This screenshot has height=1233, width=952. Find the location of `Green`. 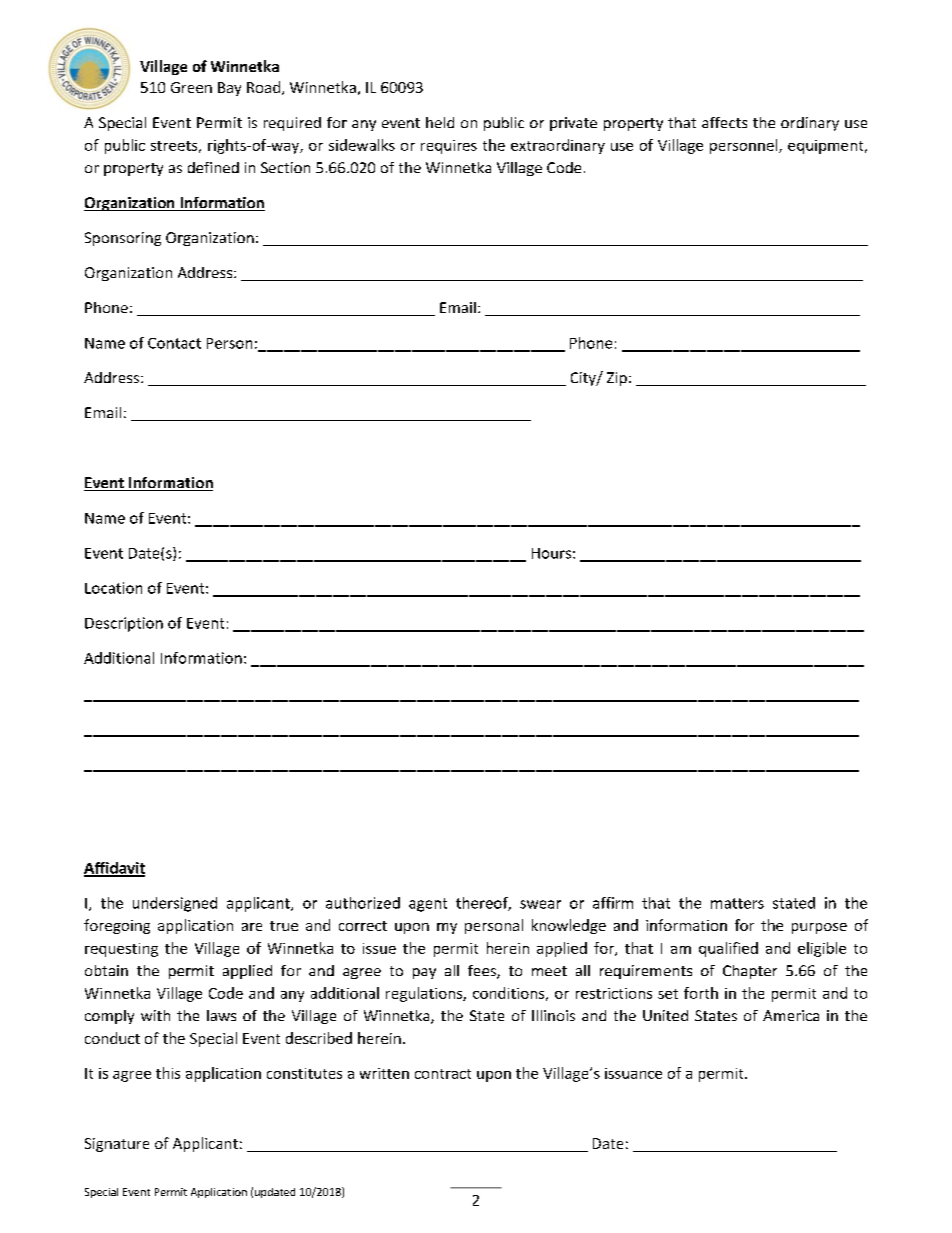

Green is located at coordinates (191, 87).
